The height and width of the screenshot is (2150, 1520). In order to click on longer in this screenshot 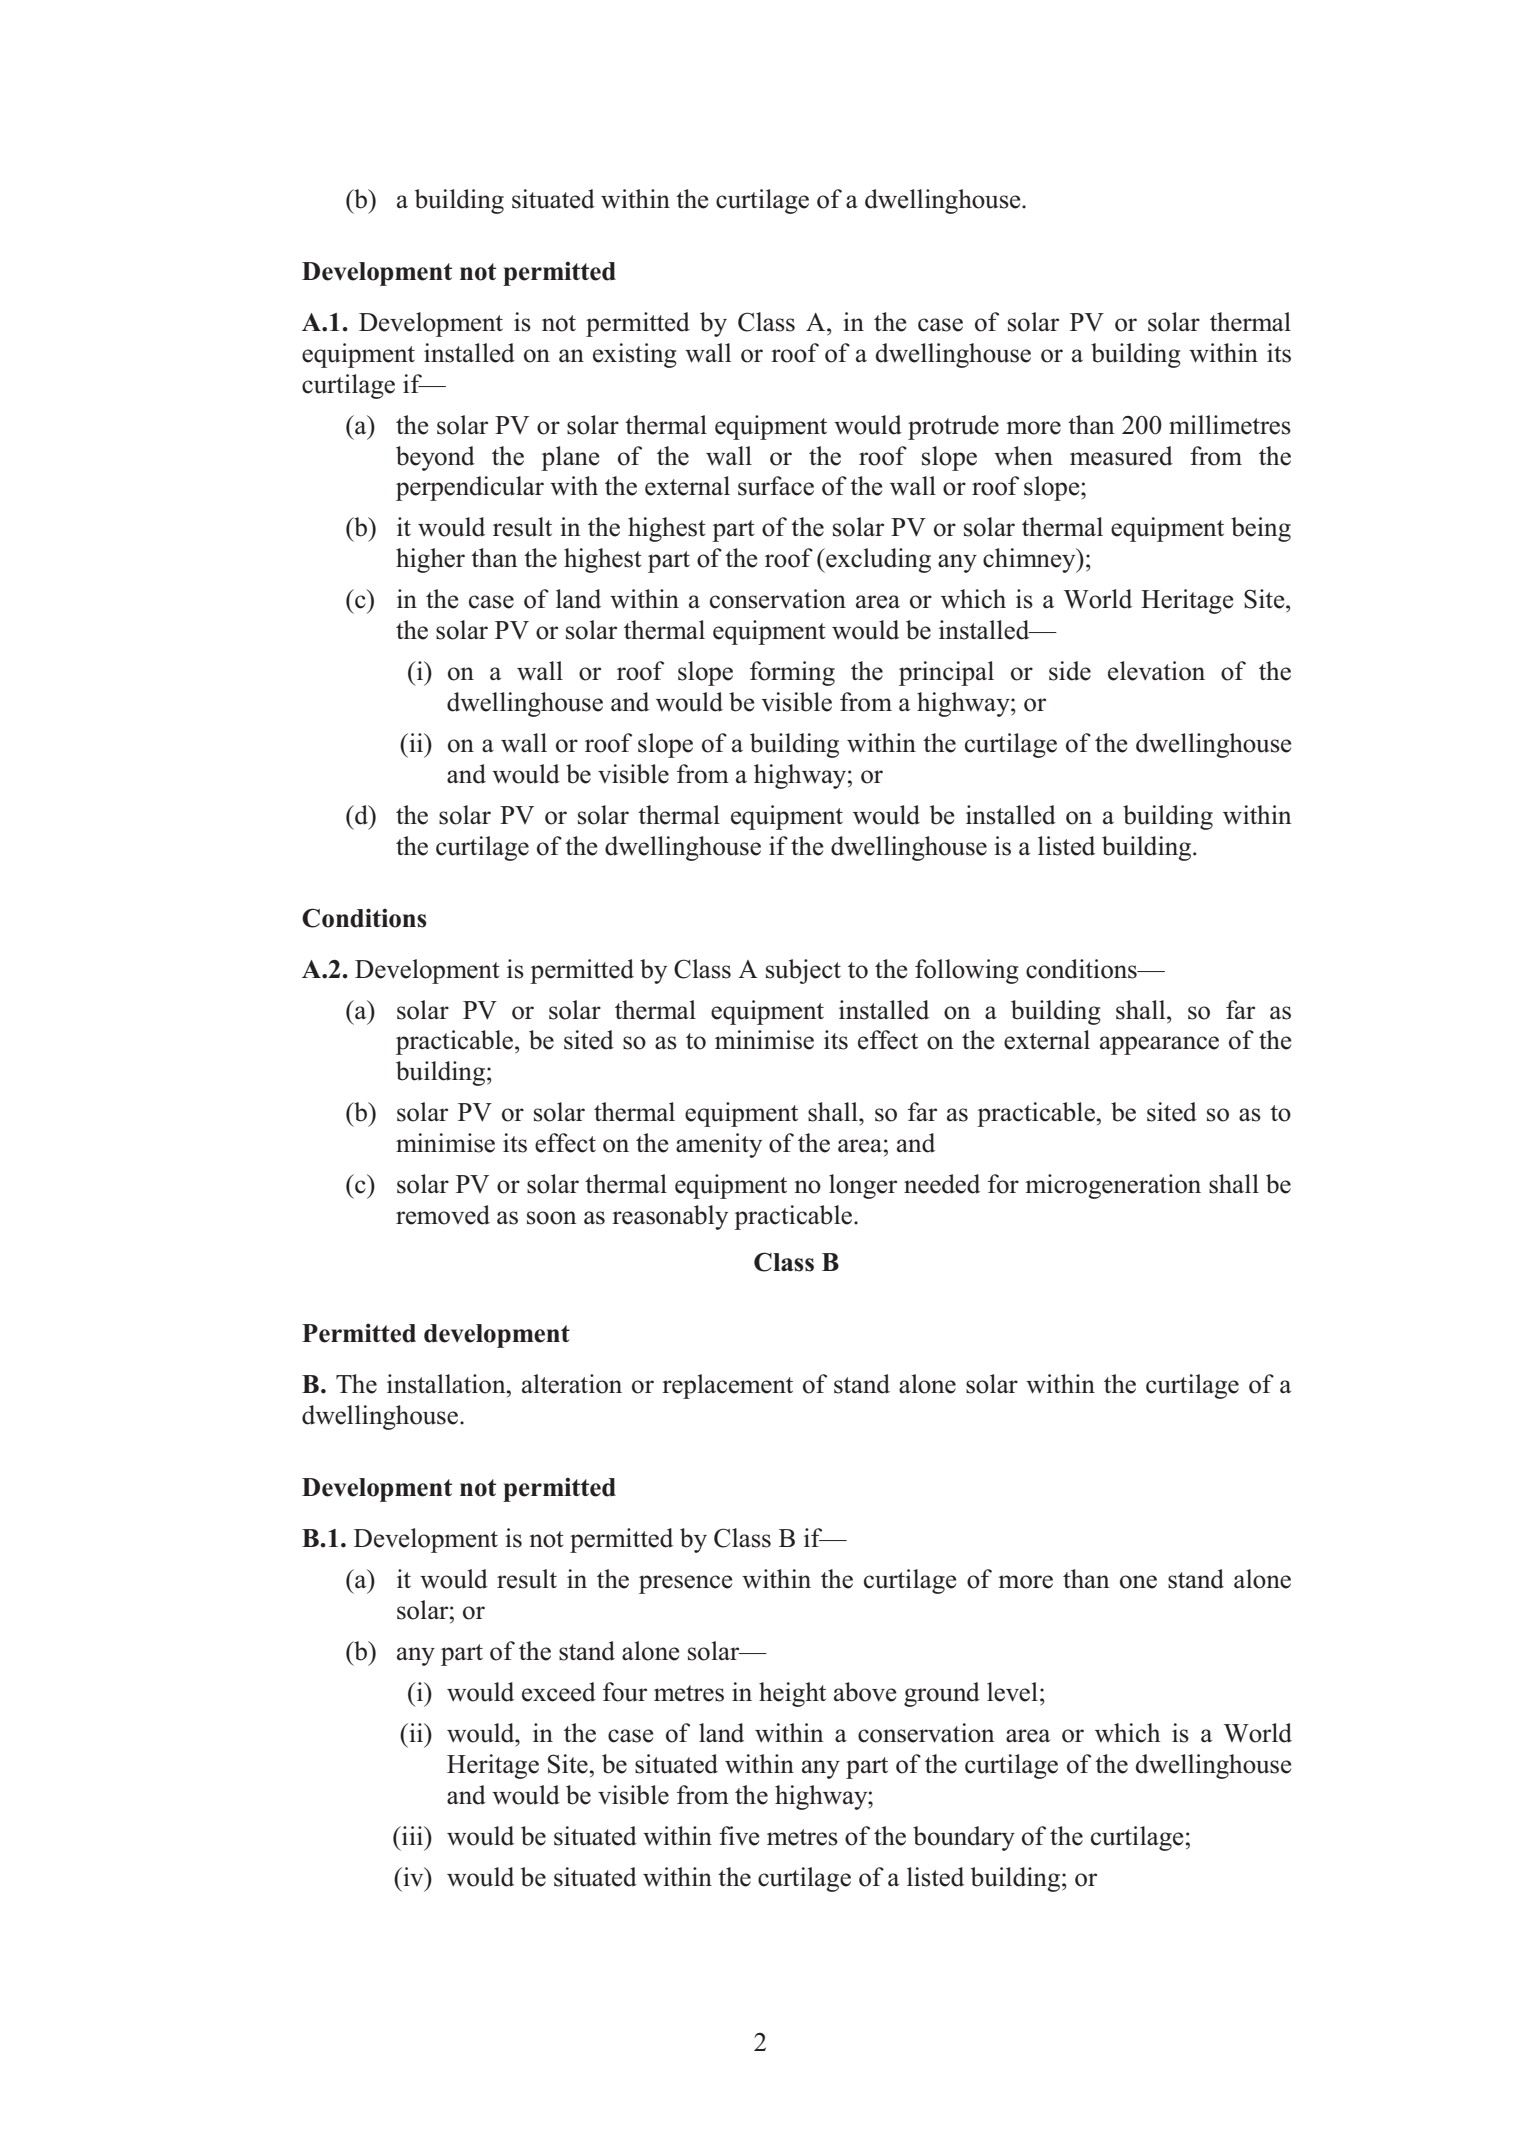, I will do `click(863, 1186)`.
